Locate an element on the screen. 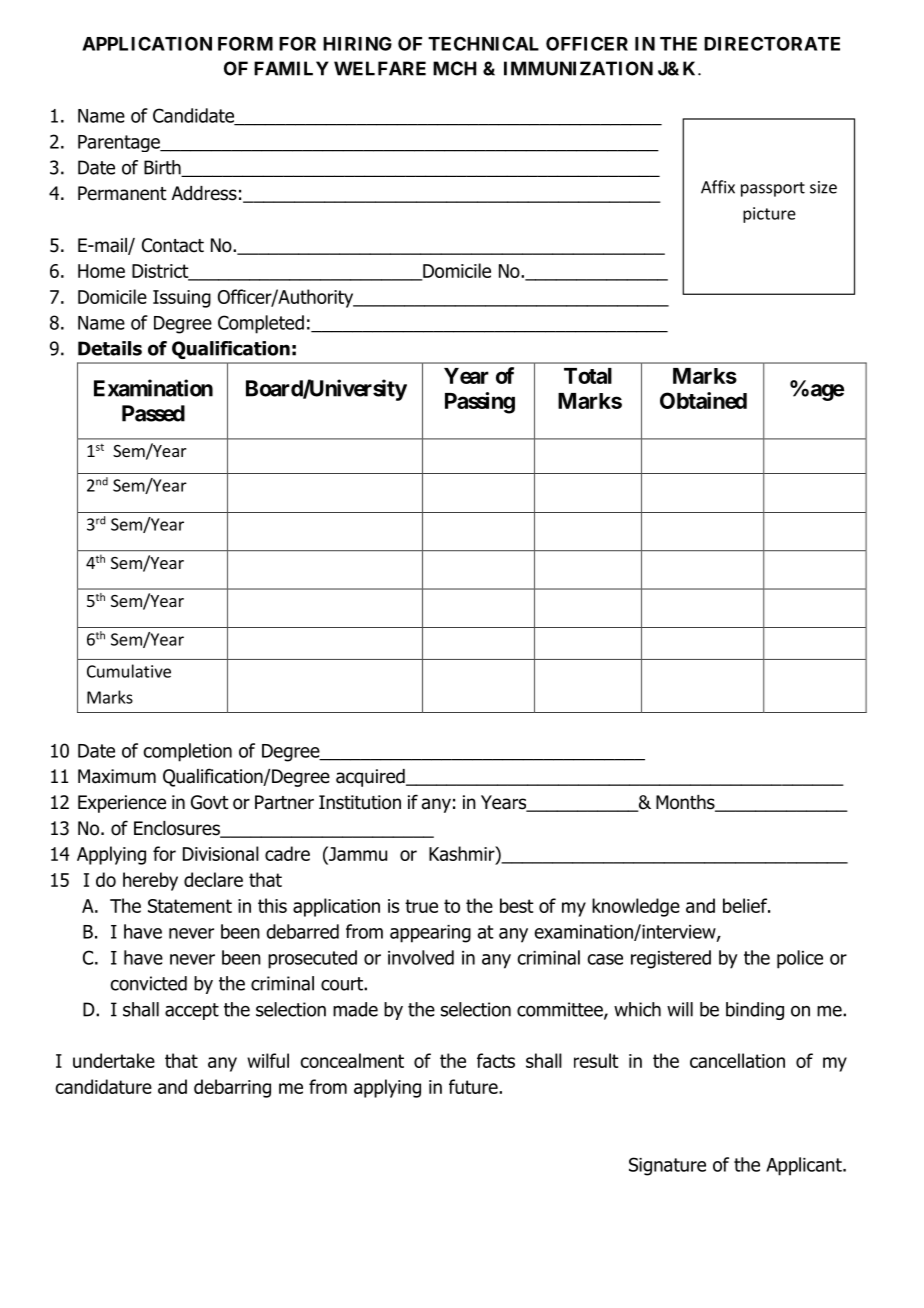  Govt is located at coordinates (210, 802).
